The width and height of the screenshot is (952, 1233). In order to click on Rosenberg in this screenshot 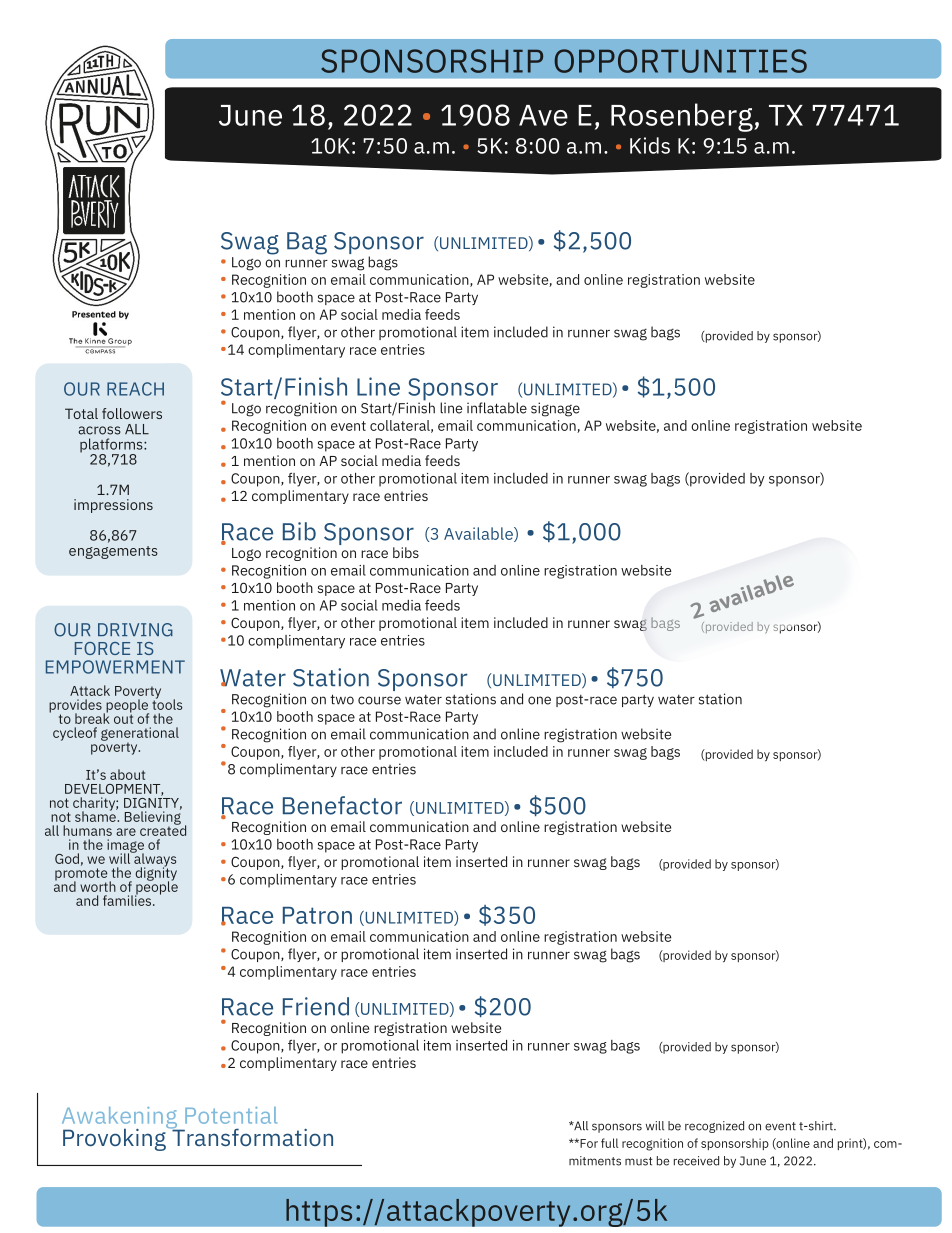, I will do `click(683, 117)`.
